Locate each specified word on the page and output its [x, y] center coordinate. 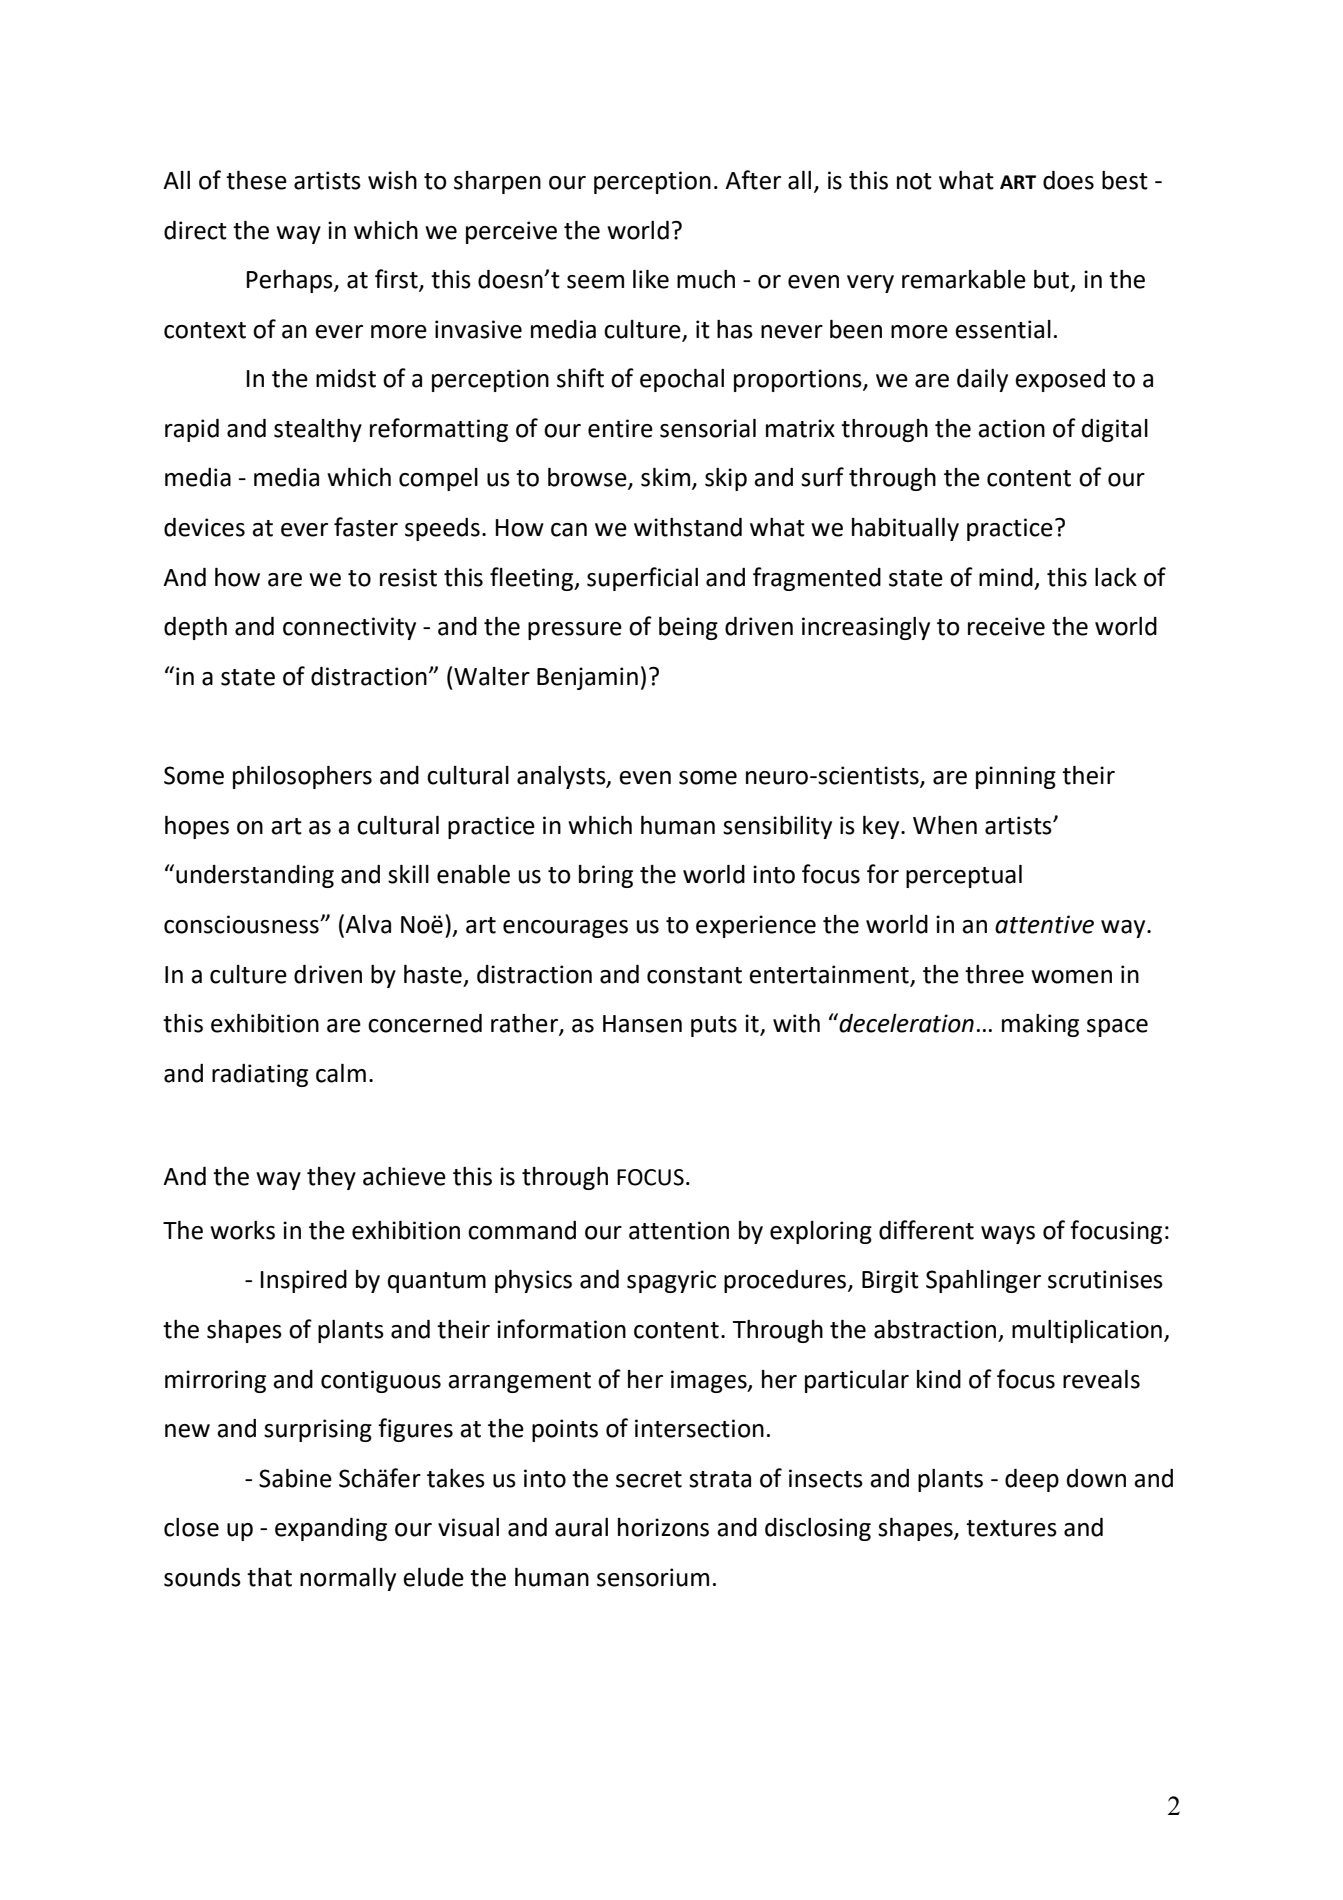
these [256, 180]
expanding [331, 1529]
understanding [255, 876]
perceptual [964, 876]
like [651, 279]
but [1051, 279]
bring [606, 876]
